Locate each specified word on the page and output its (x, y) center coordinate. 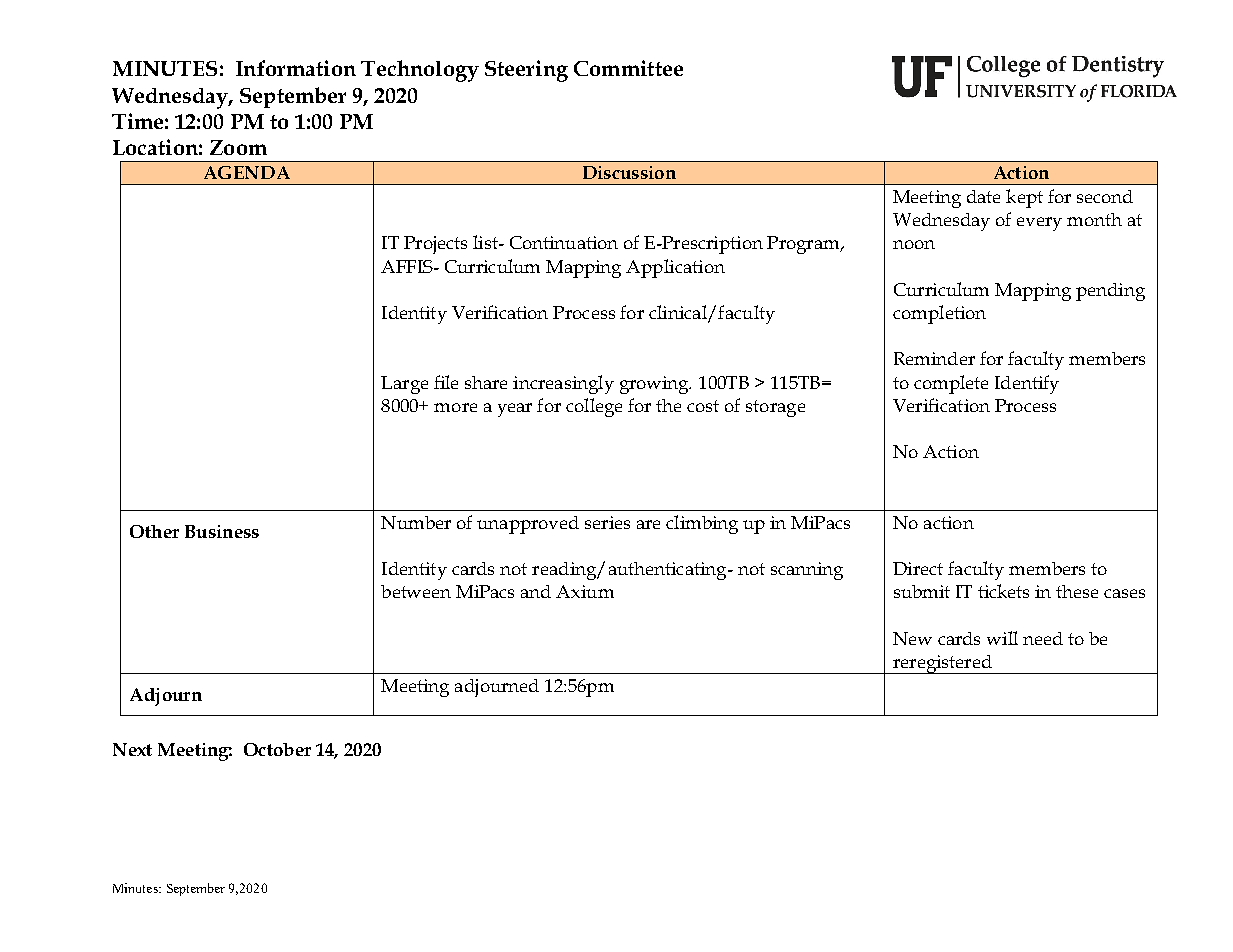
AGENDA (247, 172)
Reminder (934, 358)
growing (655, 385)
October (277, 749)
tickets (1003, 591)
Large (404, 385)
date (983, 196)
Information (296, 68)
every (1039, 224)
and (536, 591)
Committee (628, 68)
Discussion (629, 172)
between (416, 591)
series (607, 522)
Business (222, 531)
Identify (1027, 384)
